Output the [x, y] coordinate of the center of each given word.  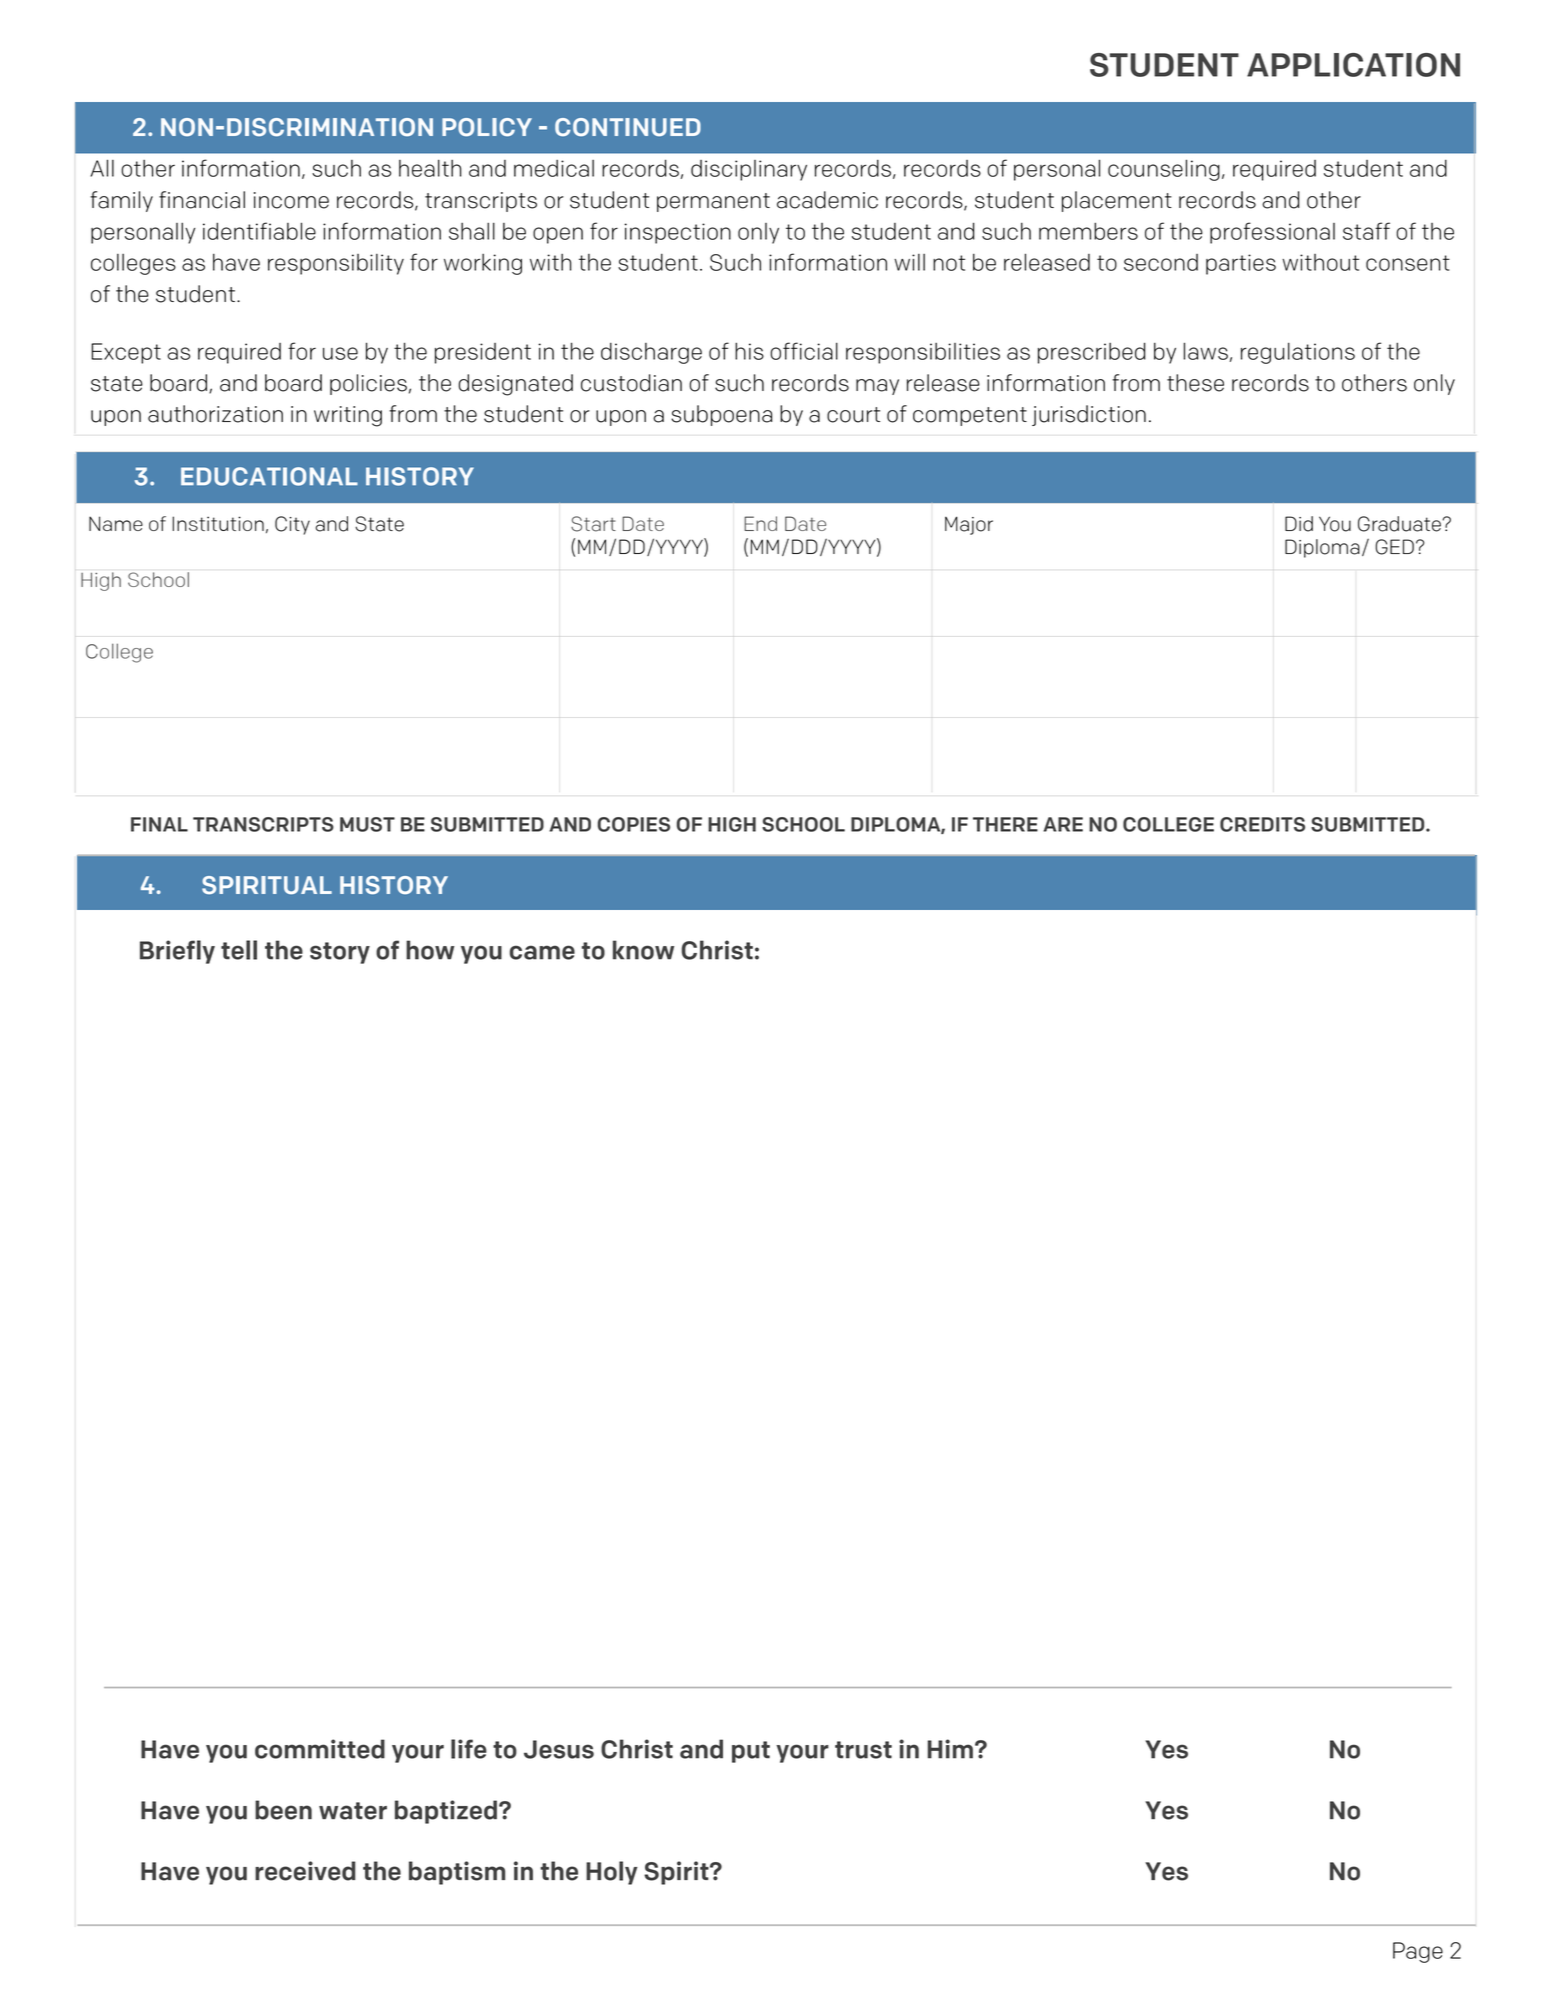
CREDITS [1262, 824]
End [760, 523]
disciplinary [749, 170]
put [751, 1752]
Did [1299, 524]
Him [950, 1749]
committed [320, 1749]
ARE [1063, 824]
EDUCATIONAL [269, 476]
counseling [1164, 170]
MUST [367, 824]
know [643, 950]
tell [239, 950]
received [305, 1871]
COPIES [634, 824]
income [291, 200]
